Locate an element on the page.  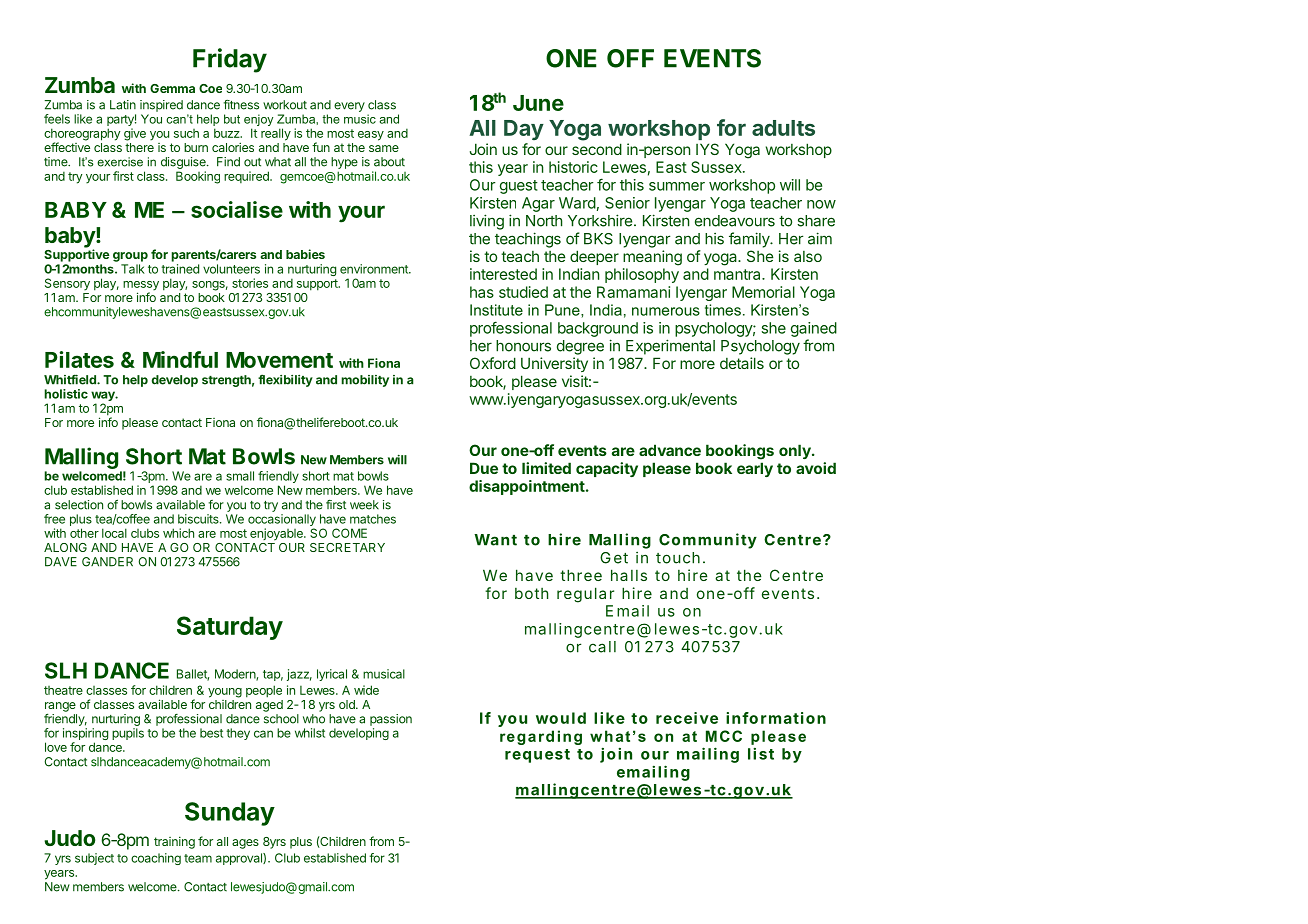
adults is located at coordinates (783, 128).
